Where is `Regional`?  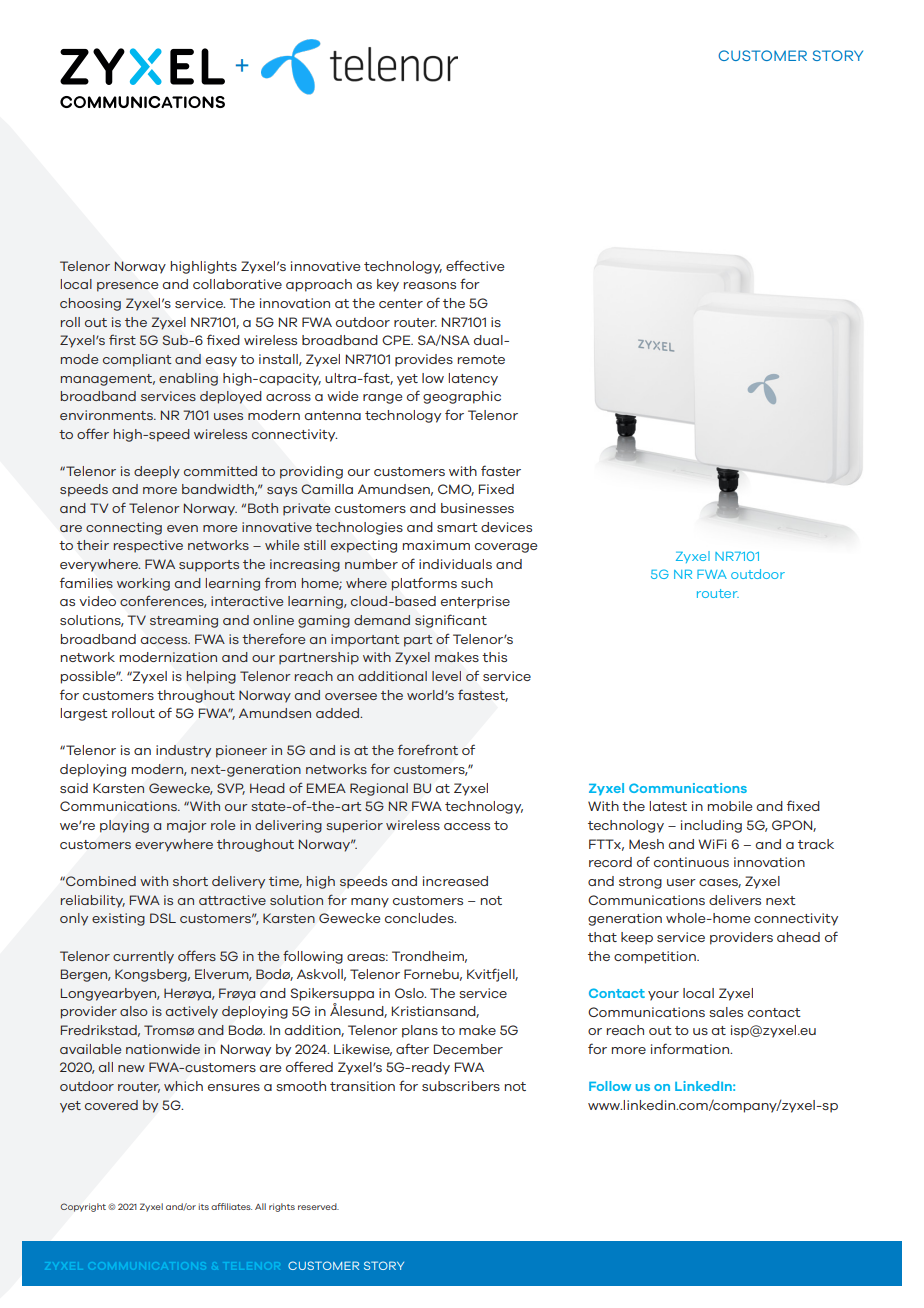
Regional is located at coordinates (379, 789).
